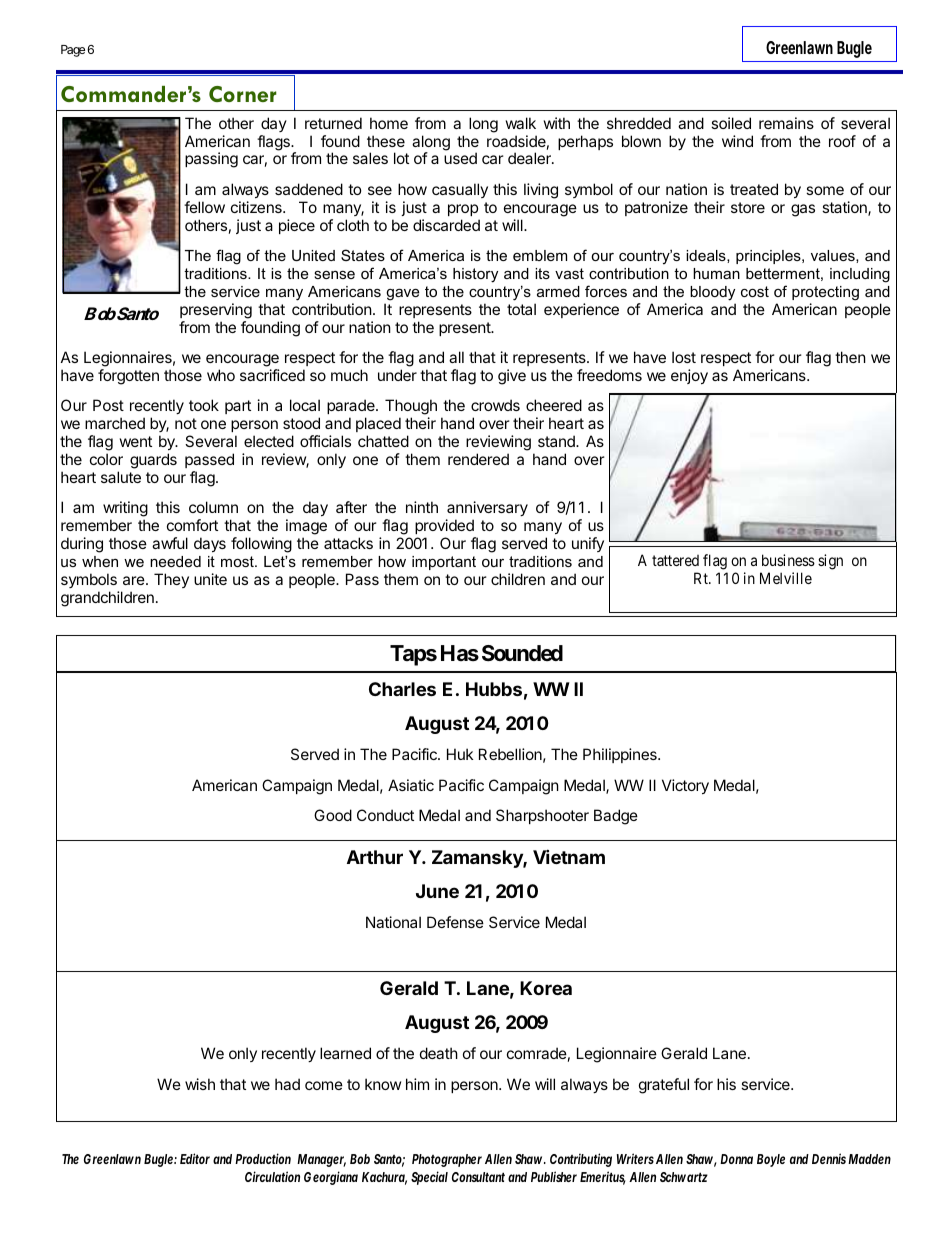  Describe the element at coordinates (171, 580) in the document. I see `They` at that location.
